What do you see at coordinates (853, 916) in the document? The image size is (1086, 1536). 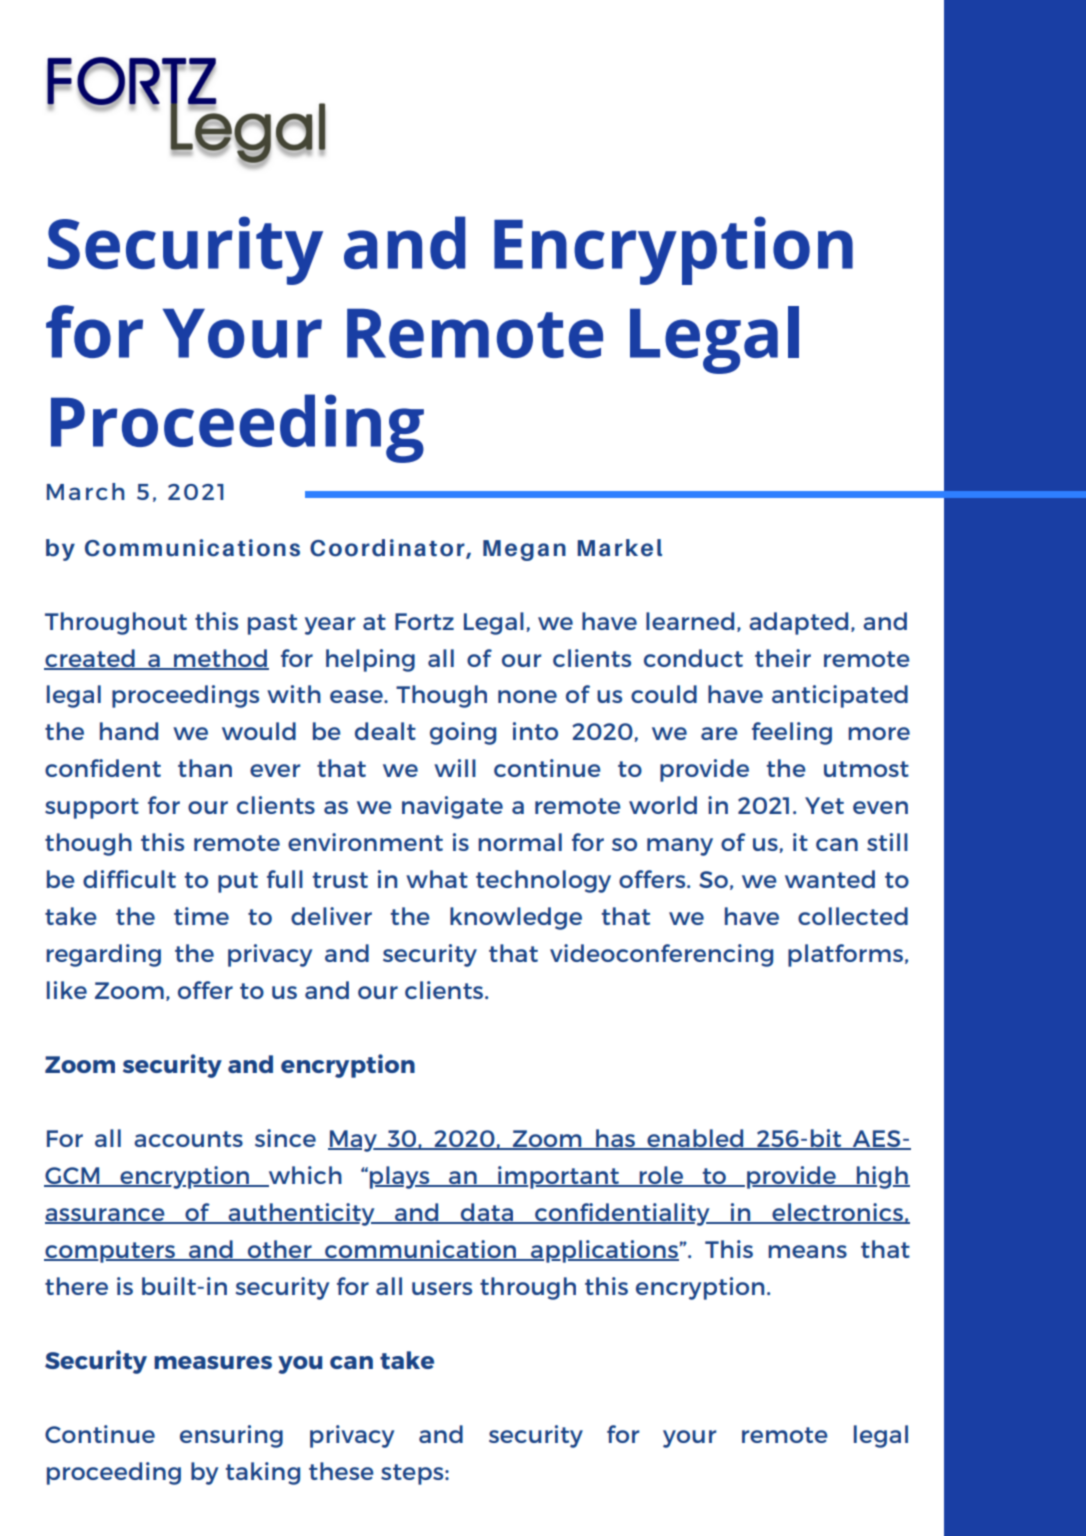 I see `collected` at bounding box center [853, 916].
